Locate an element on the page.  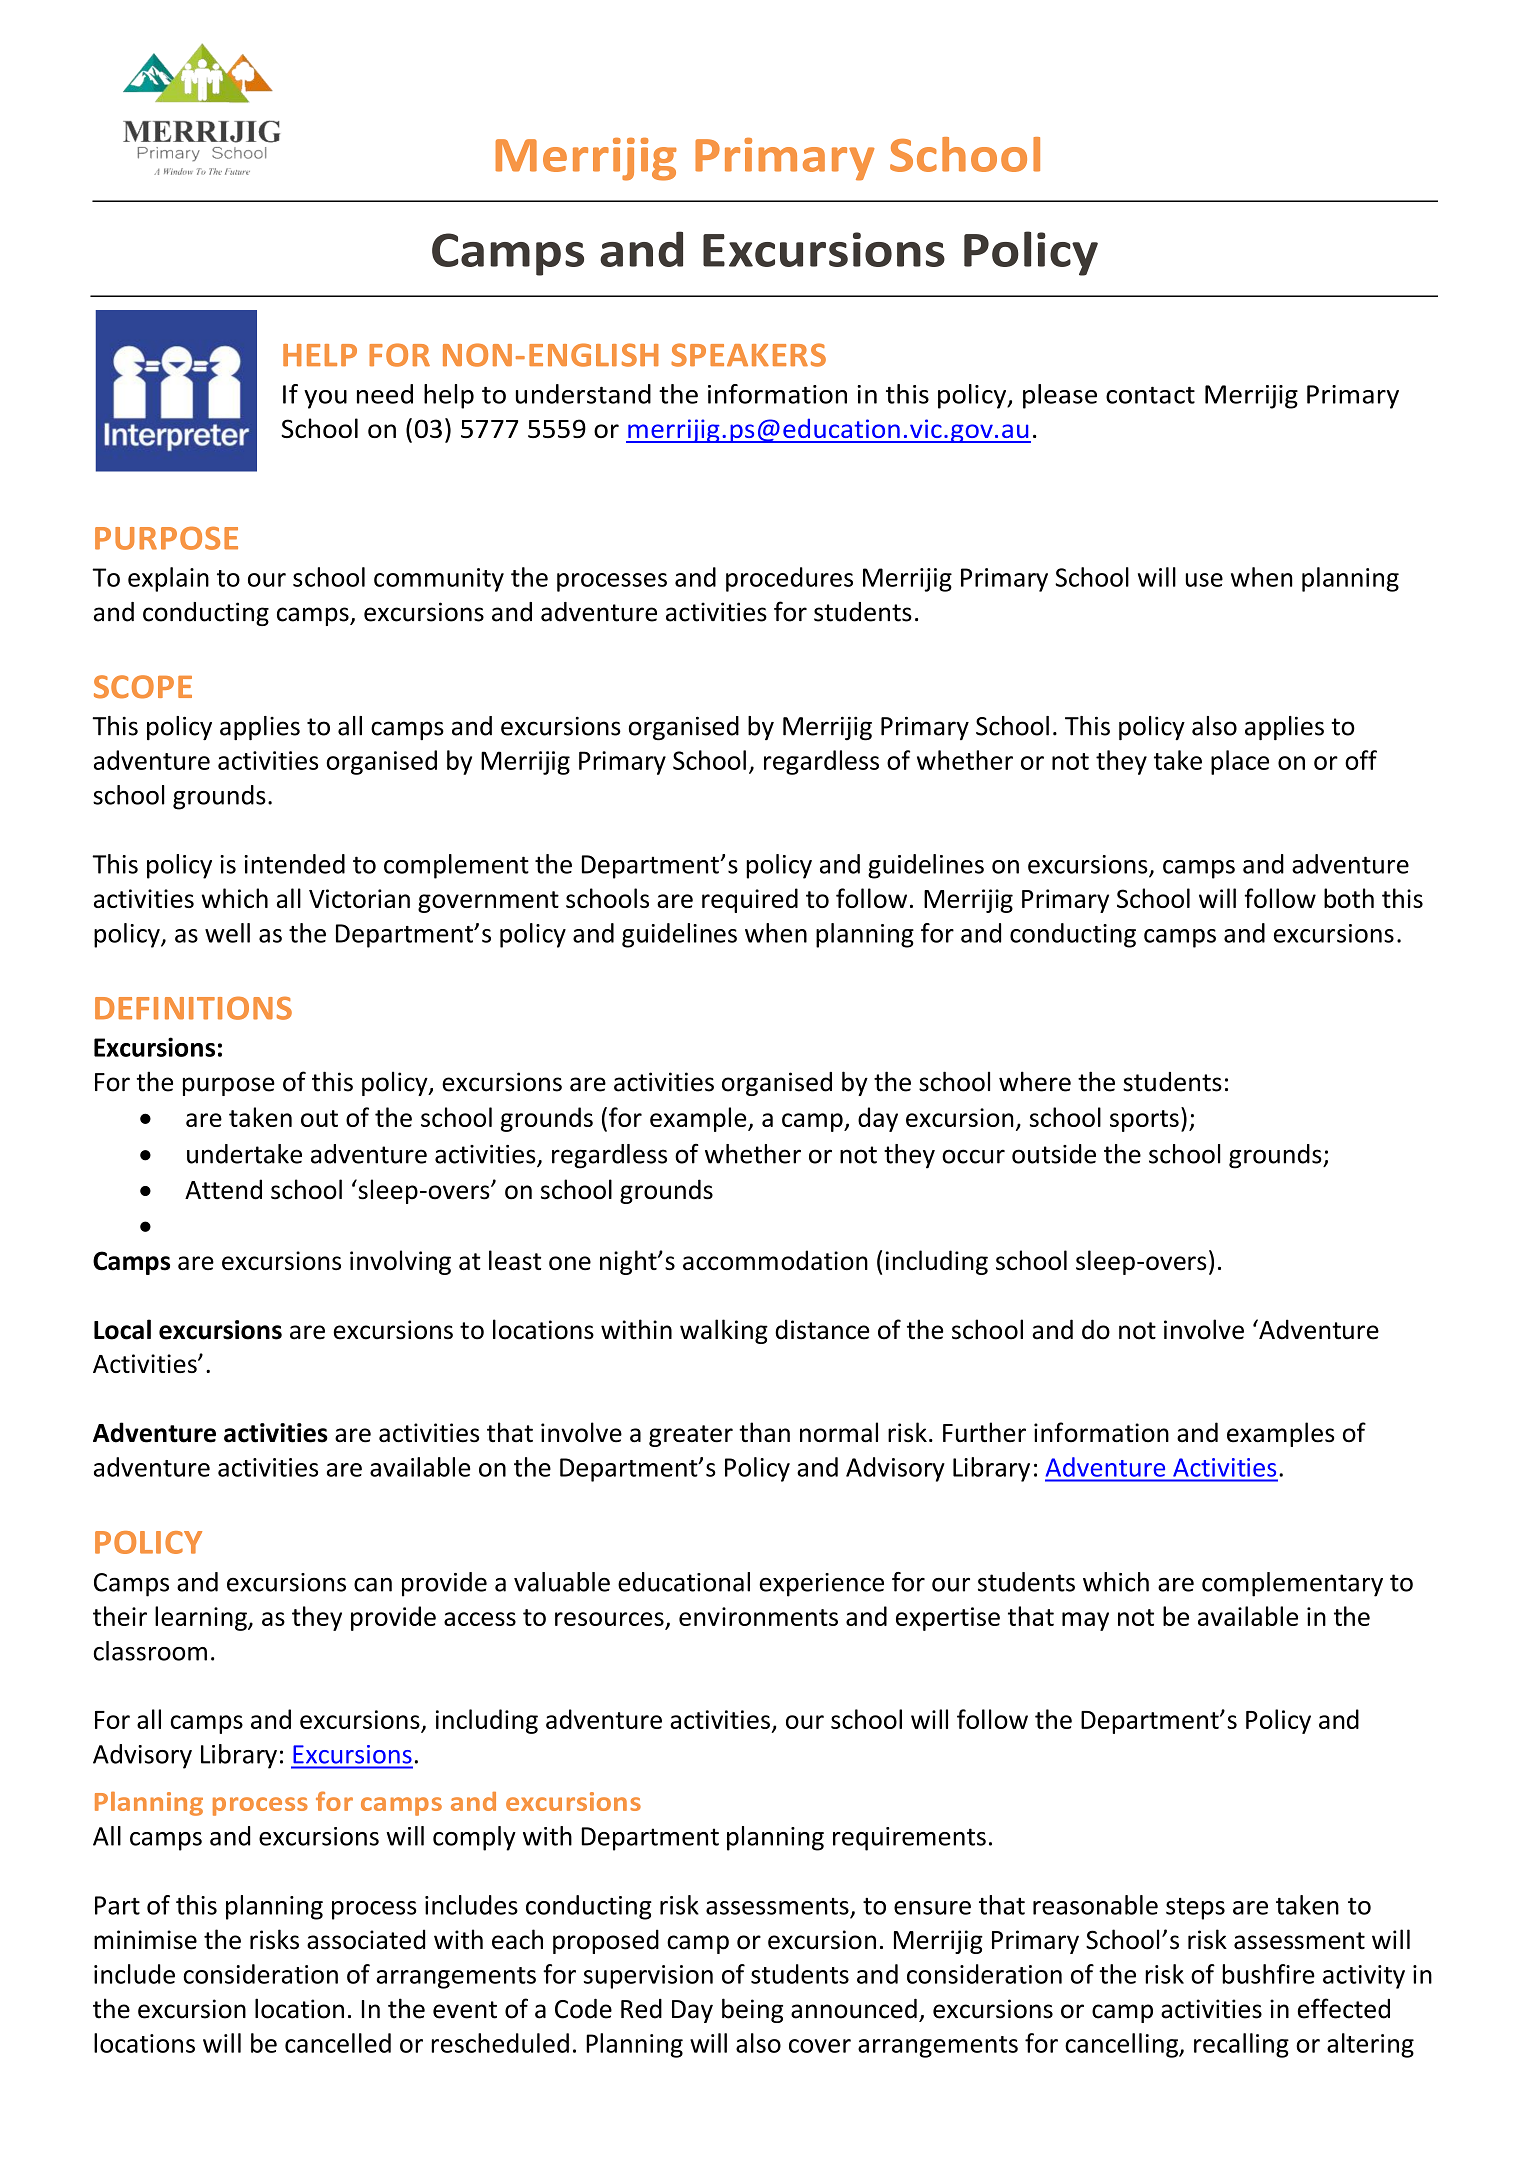
you is located at coordinates (325, 399).
